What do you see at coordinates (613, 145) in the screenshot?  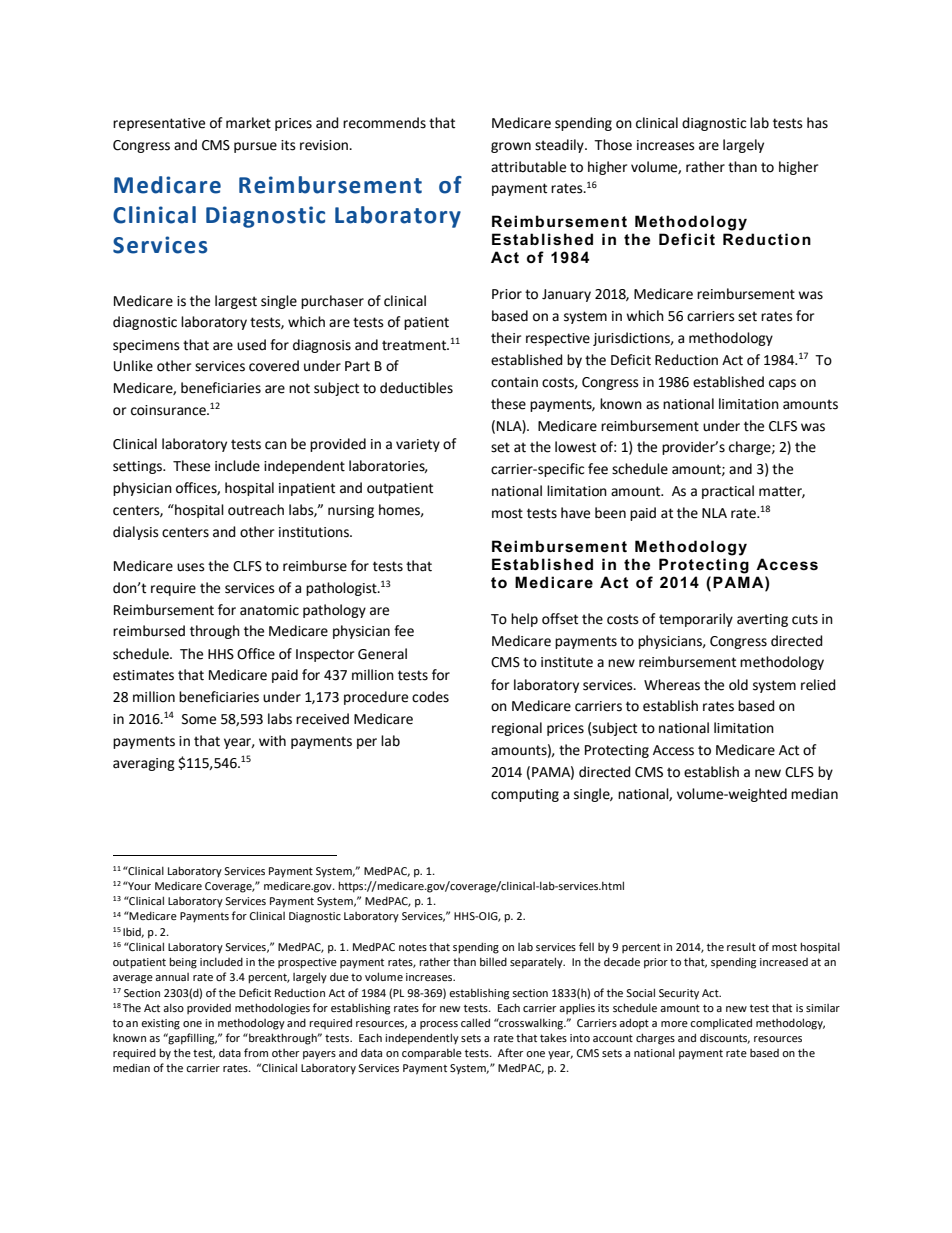 I see `Those` at bounding box center [613, 145].
